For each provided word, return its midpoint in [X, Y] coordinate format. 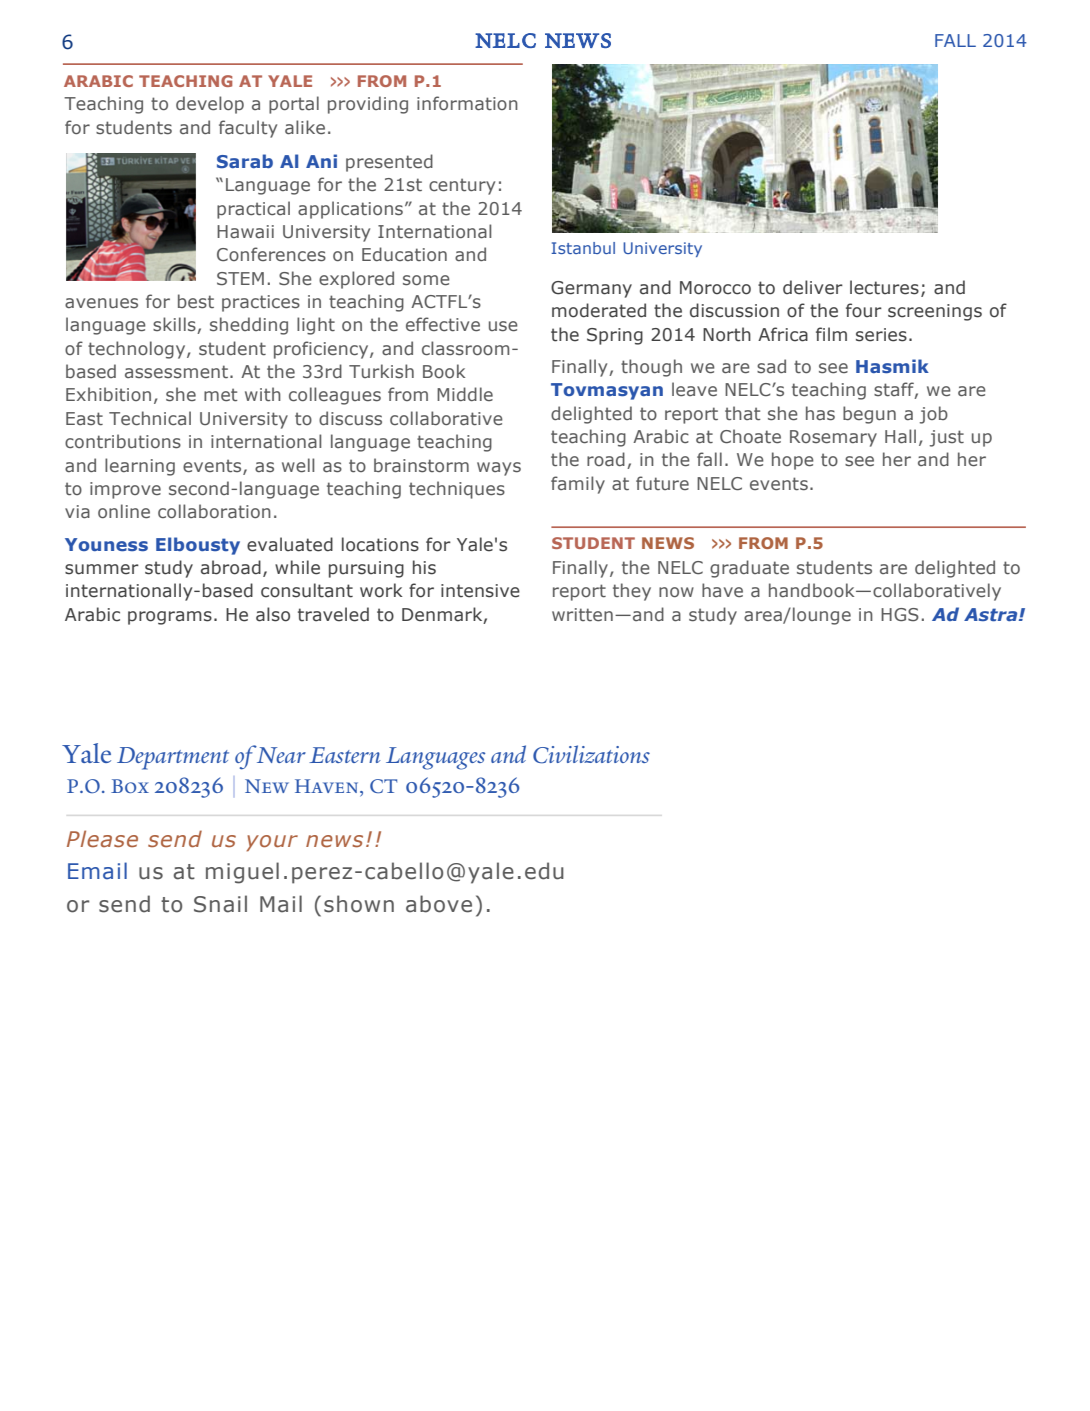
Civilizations [591, 754]
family [578, 485]
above [439, 904]
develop [210, 105]
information [467, 103]
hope [793, 461]
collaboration [214, 511]
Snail [220, 904]
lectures [884, 287]
